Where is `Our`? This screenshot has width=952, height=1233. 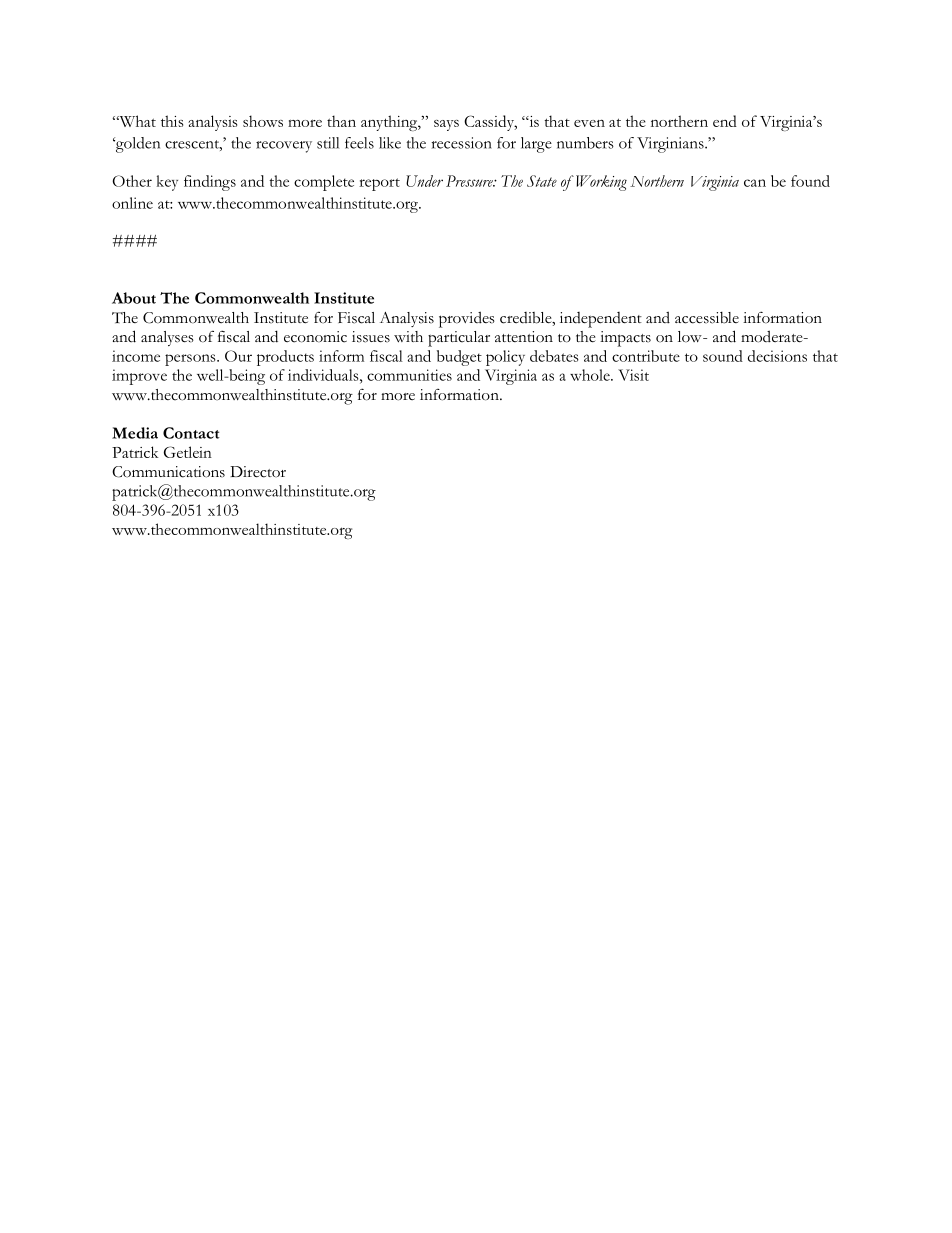
Our is located at coordinates (238, 356).
